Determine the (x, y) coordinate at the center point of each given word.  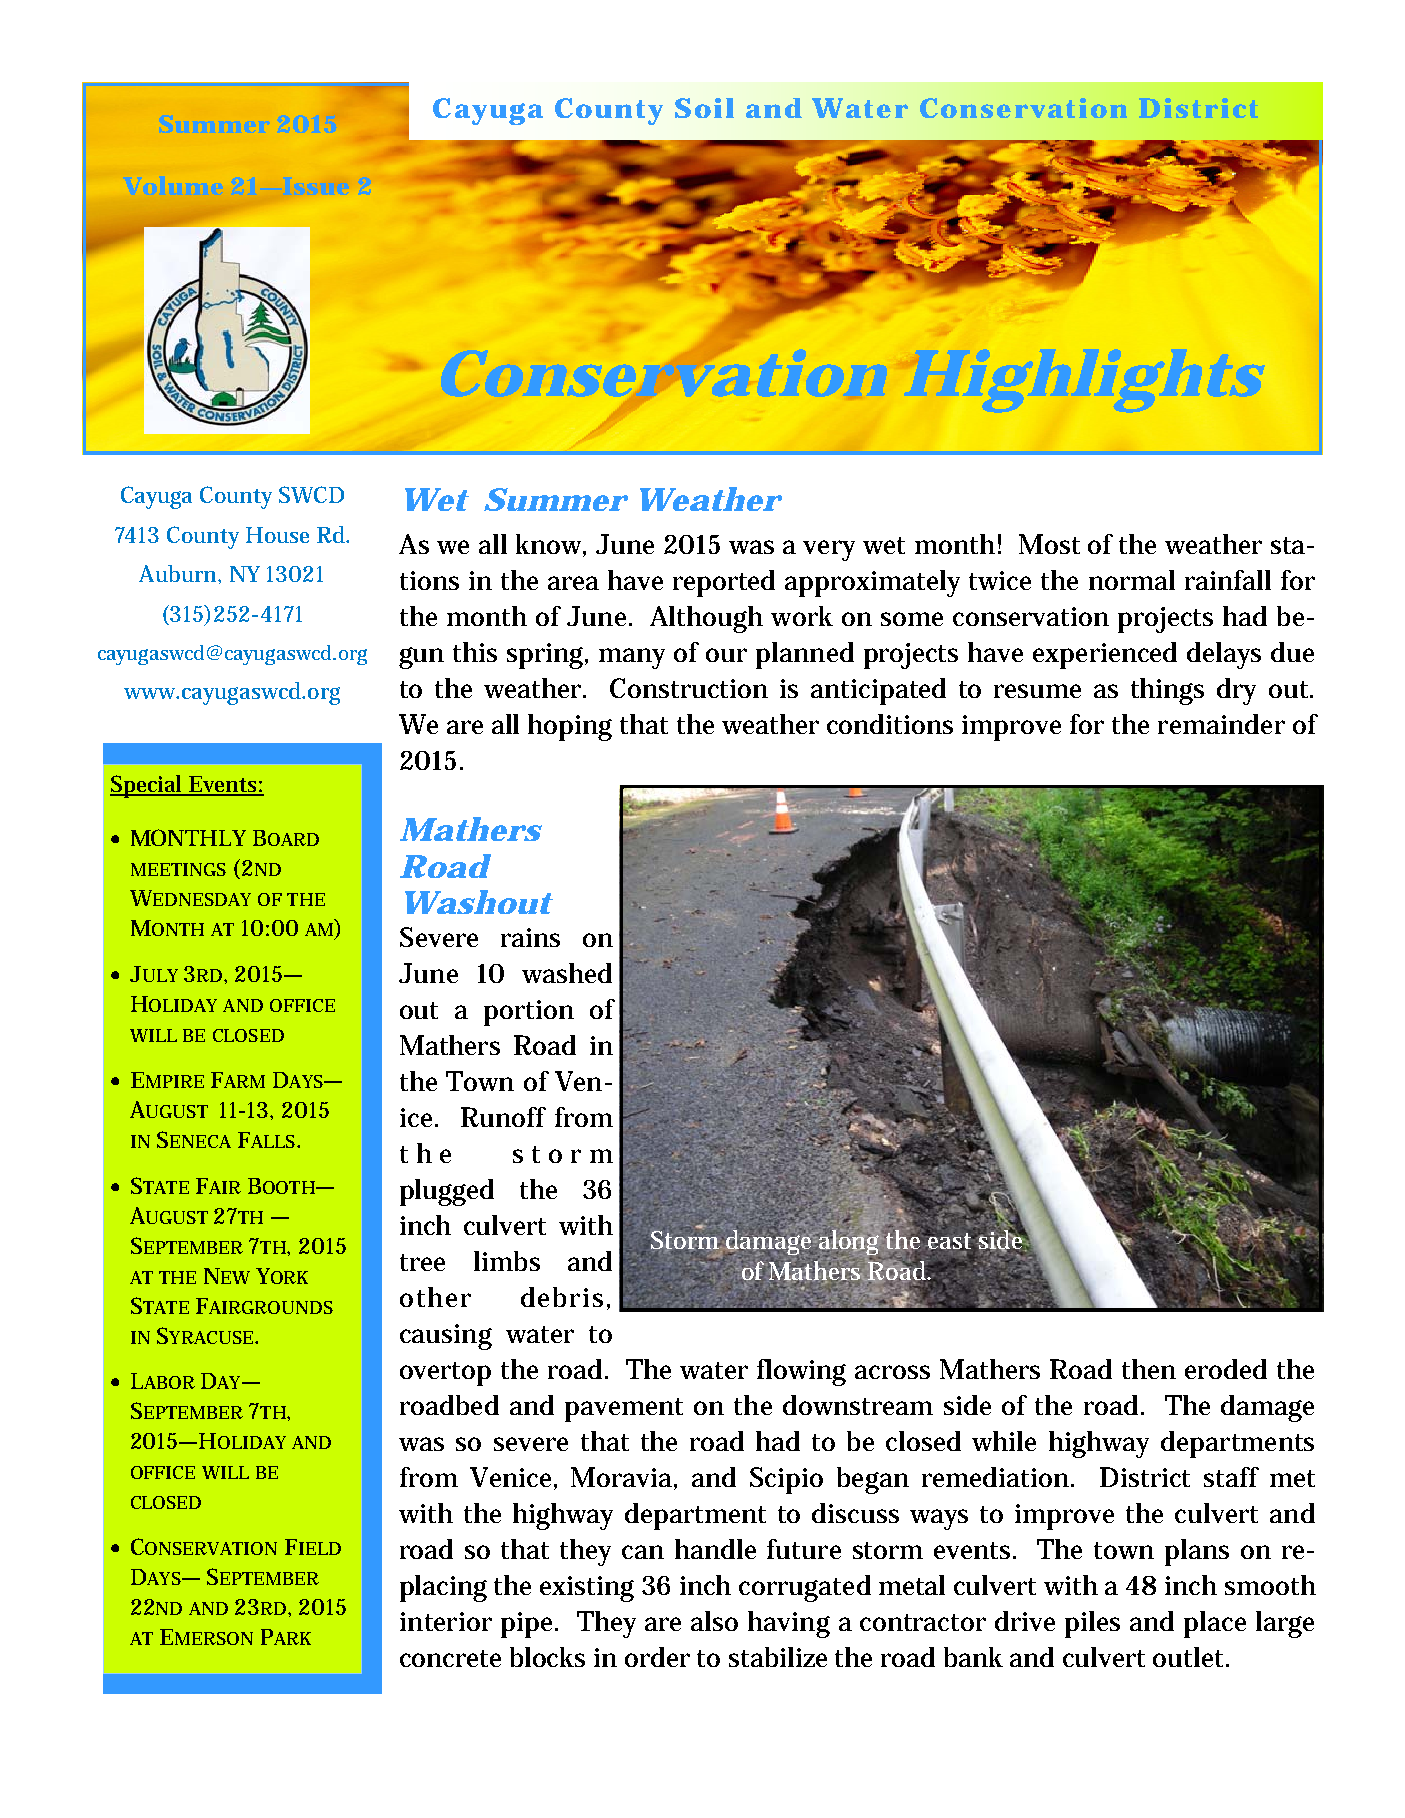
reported (724, 583)
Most (1049, 544)
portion (529, 1013)
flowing (801, 1372)
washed (567, 973)
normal (1132, 580)
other (435, 1297)
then (1149, 1369)
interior (446, 1621)
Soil (704, 108)
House (277, 535)
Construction (689, 688)
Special (147, 786)
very (829, 550)
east (951, 1241)
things (1167, 691)
